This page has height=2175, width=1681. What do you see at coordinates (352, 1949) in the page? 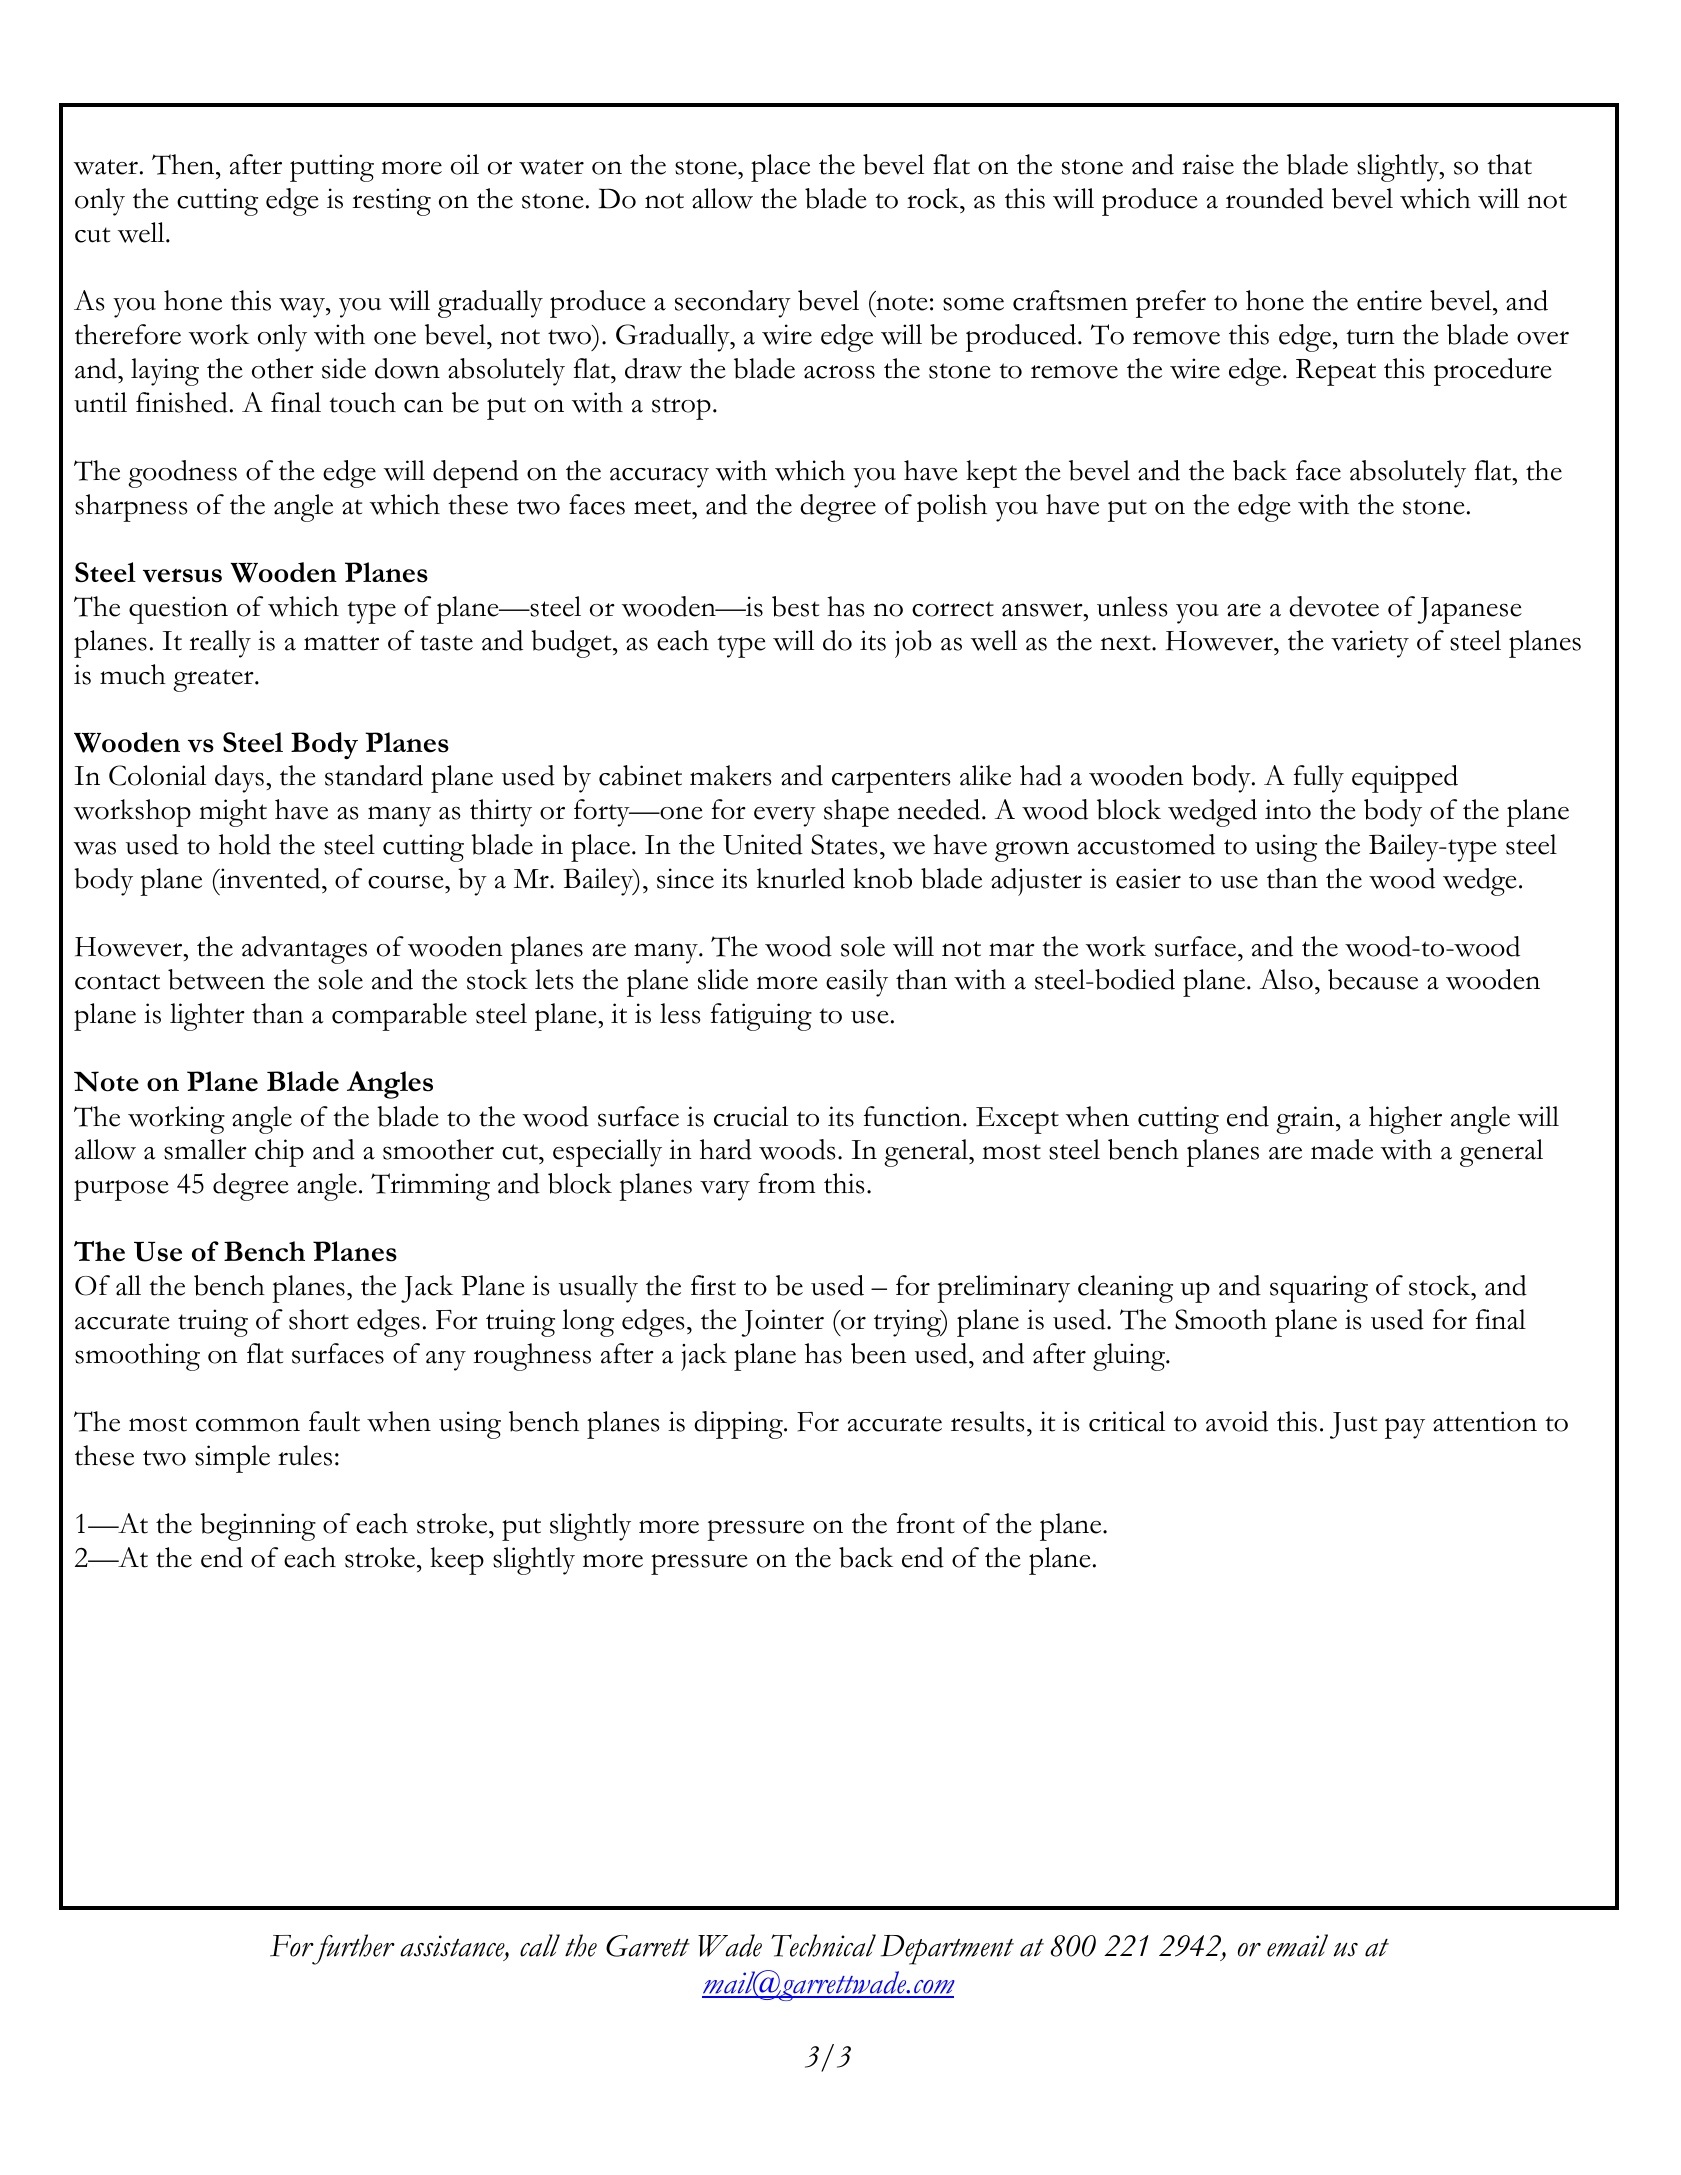
I see `further` at bounding box center [352, 1949].
